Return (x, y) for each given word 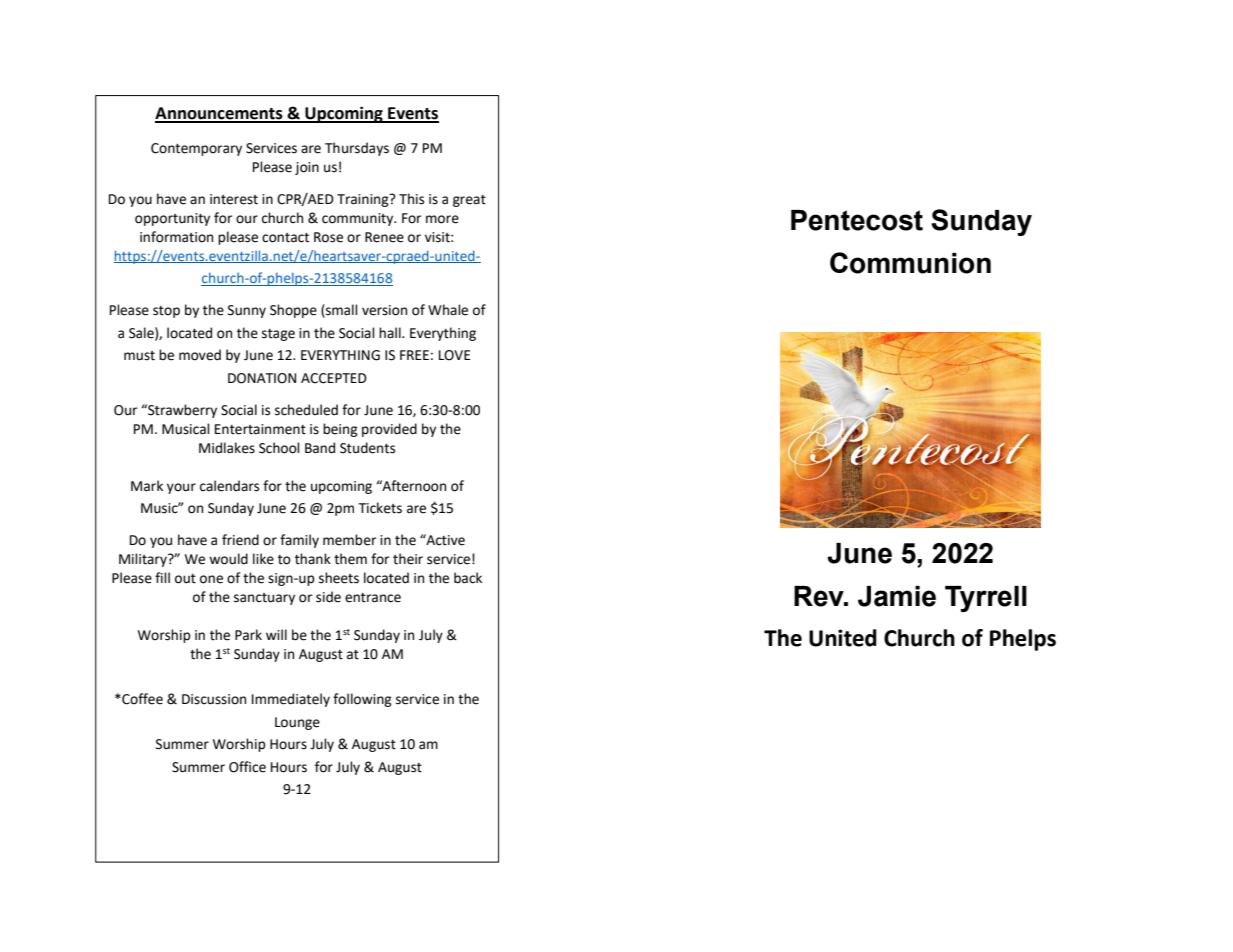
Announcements (220, 114)
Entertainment (260, 429)
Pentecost (857, 220)
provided (389, 430)
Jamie (897, 596)
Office (247, 767)
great (469, 201)
